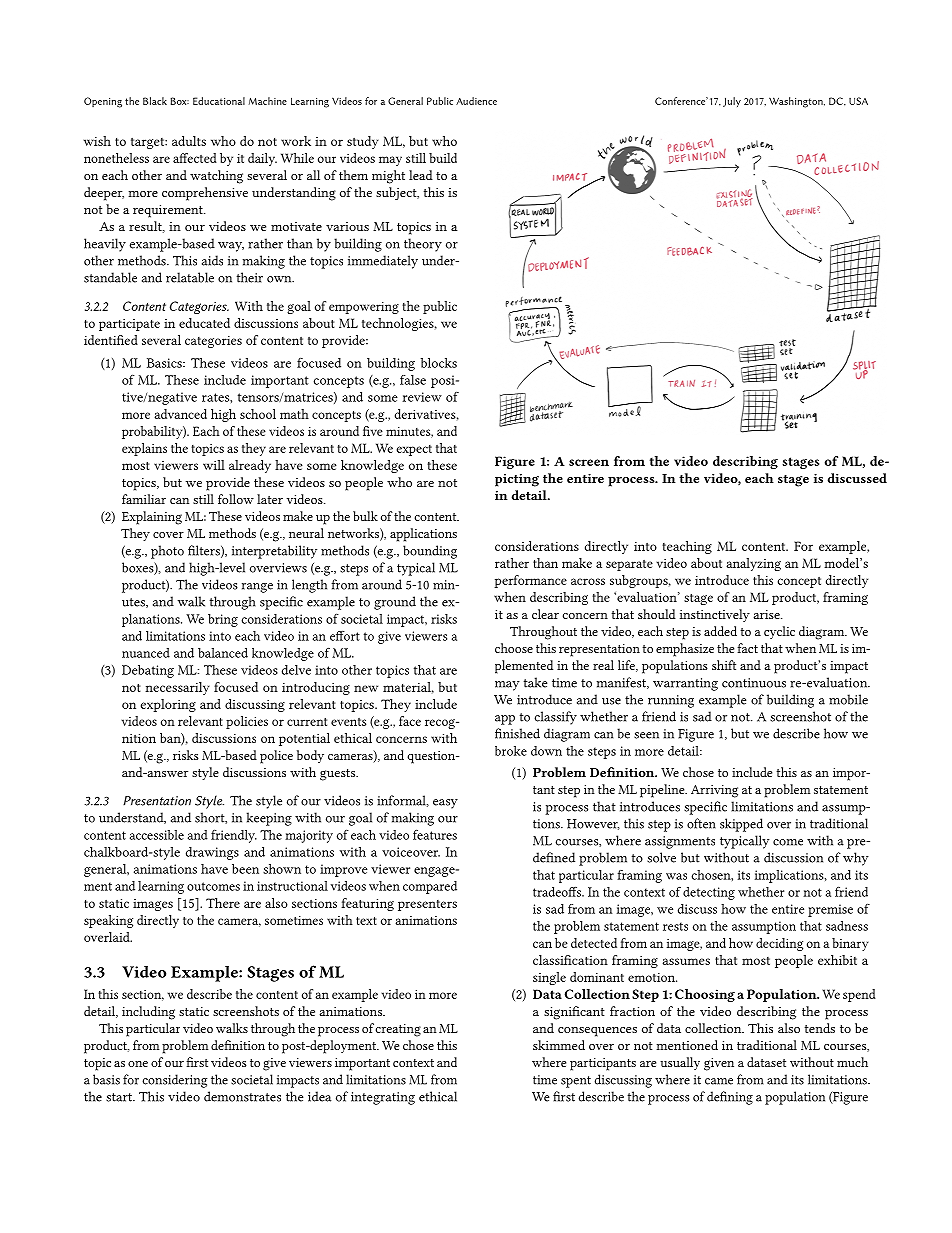 This image has width=952, height=1233. I want to click on considering, so click(174, 1081).
